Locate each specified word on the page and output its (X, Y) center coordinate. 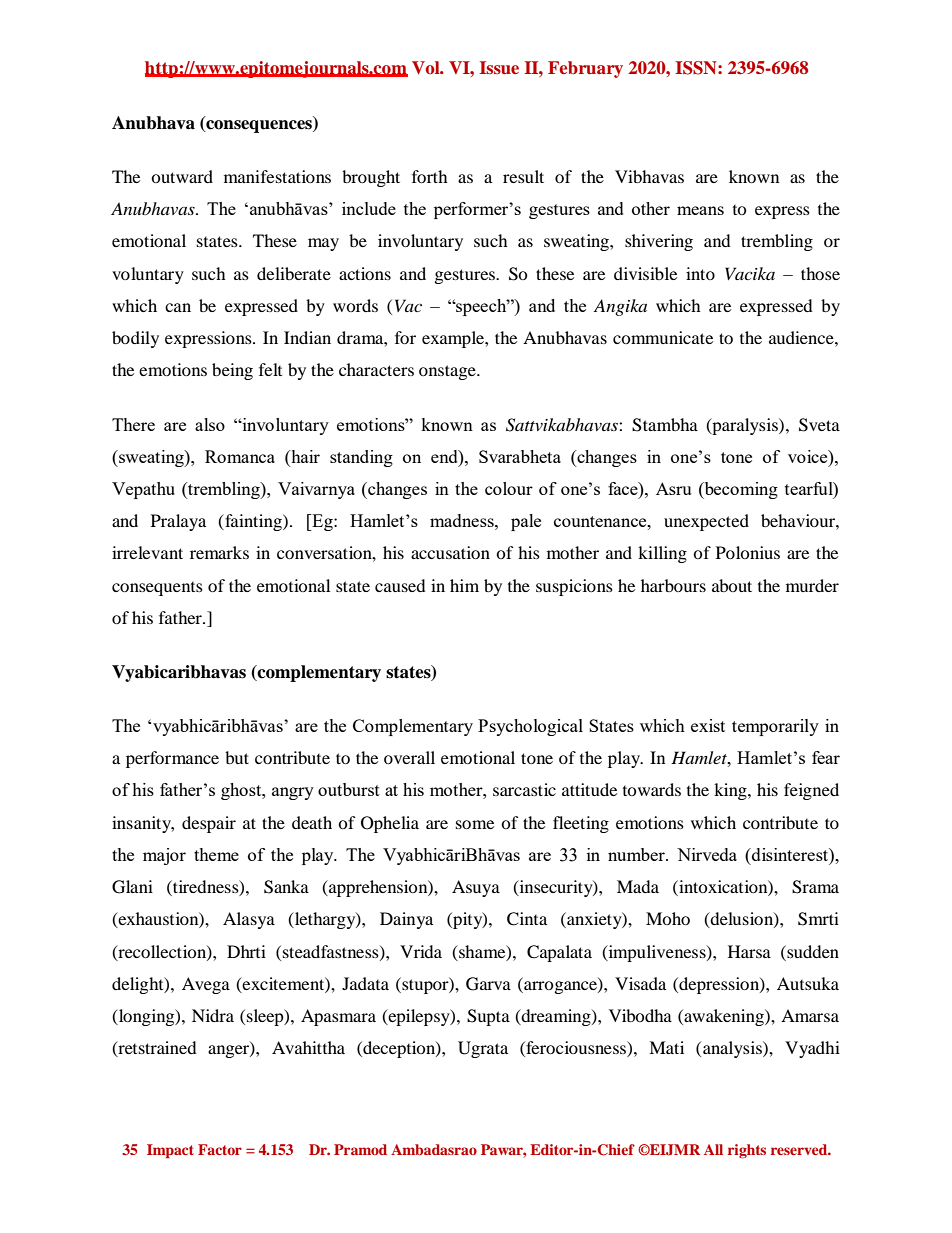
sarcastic (524, 789)
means (700, 210)
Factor (220, 1149)
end (445, 456)
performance (172, 759)
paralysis (745, 426)
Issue (499, 67)
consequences (259, 126)
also (210, 424)
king (731, 791)
